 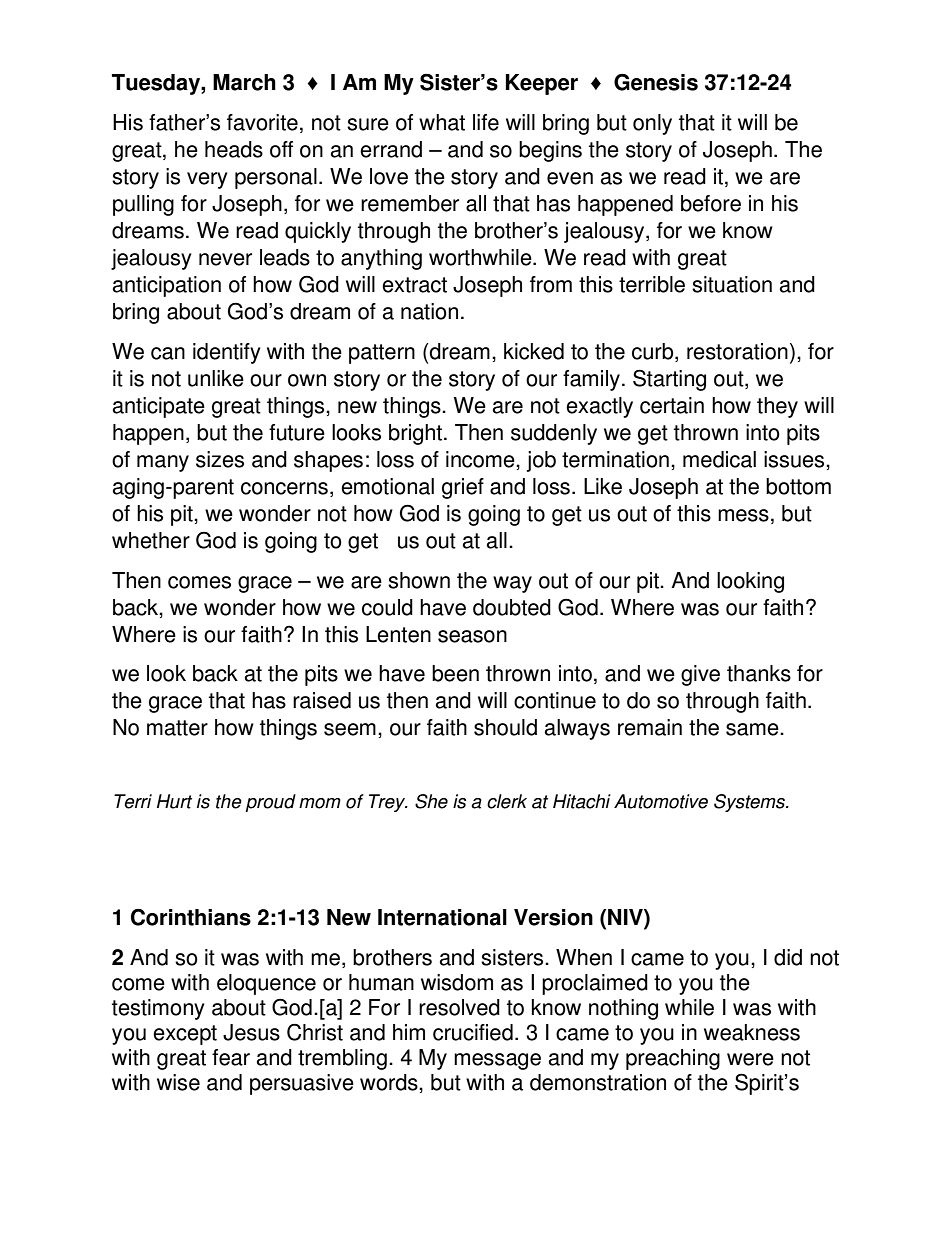 What do you see at coordinates (262, 122) in the page?
I see `favorite` at bounding box center [262, 122].
